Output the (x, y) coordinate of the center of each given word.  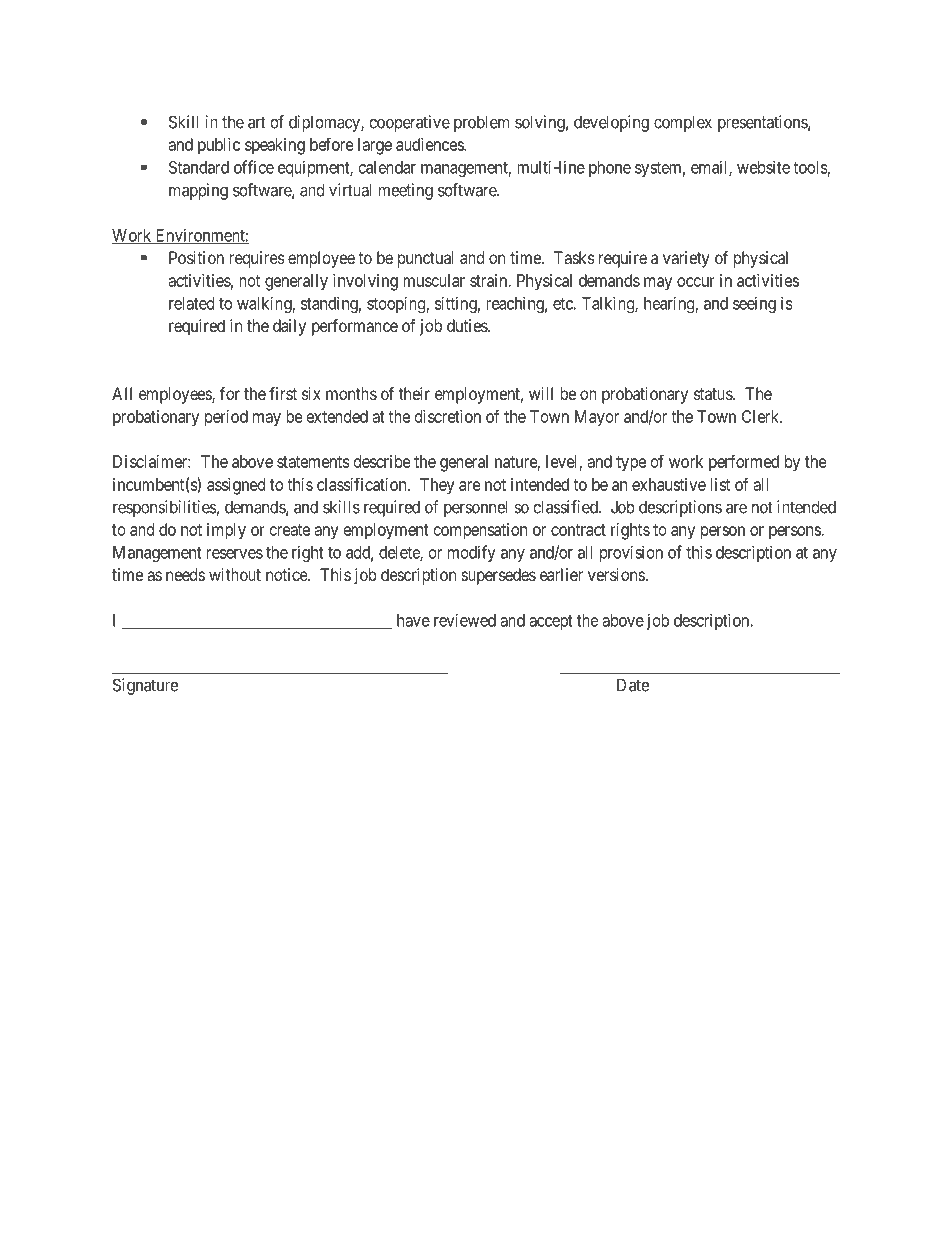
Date (633, 685)
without (235, 574)
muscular (434, 280)
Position (196, 257)
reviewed (465, 620)
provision (631, 553)
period (226, 418)
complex (683, 123)
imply (226, 531)
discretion (448, 416)
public (219, 146)
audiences (430, 144)
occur (696, 282)
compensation (480, 531)
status (714, 394)
